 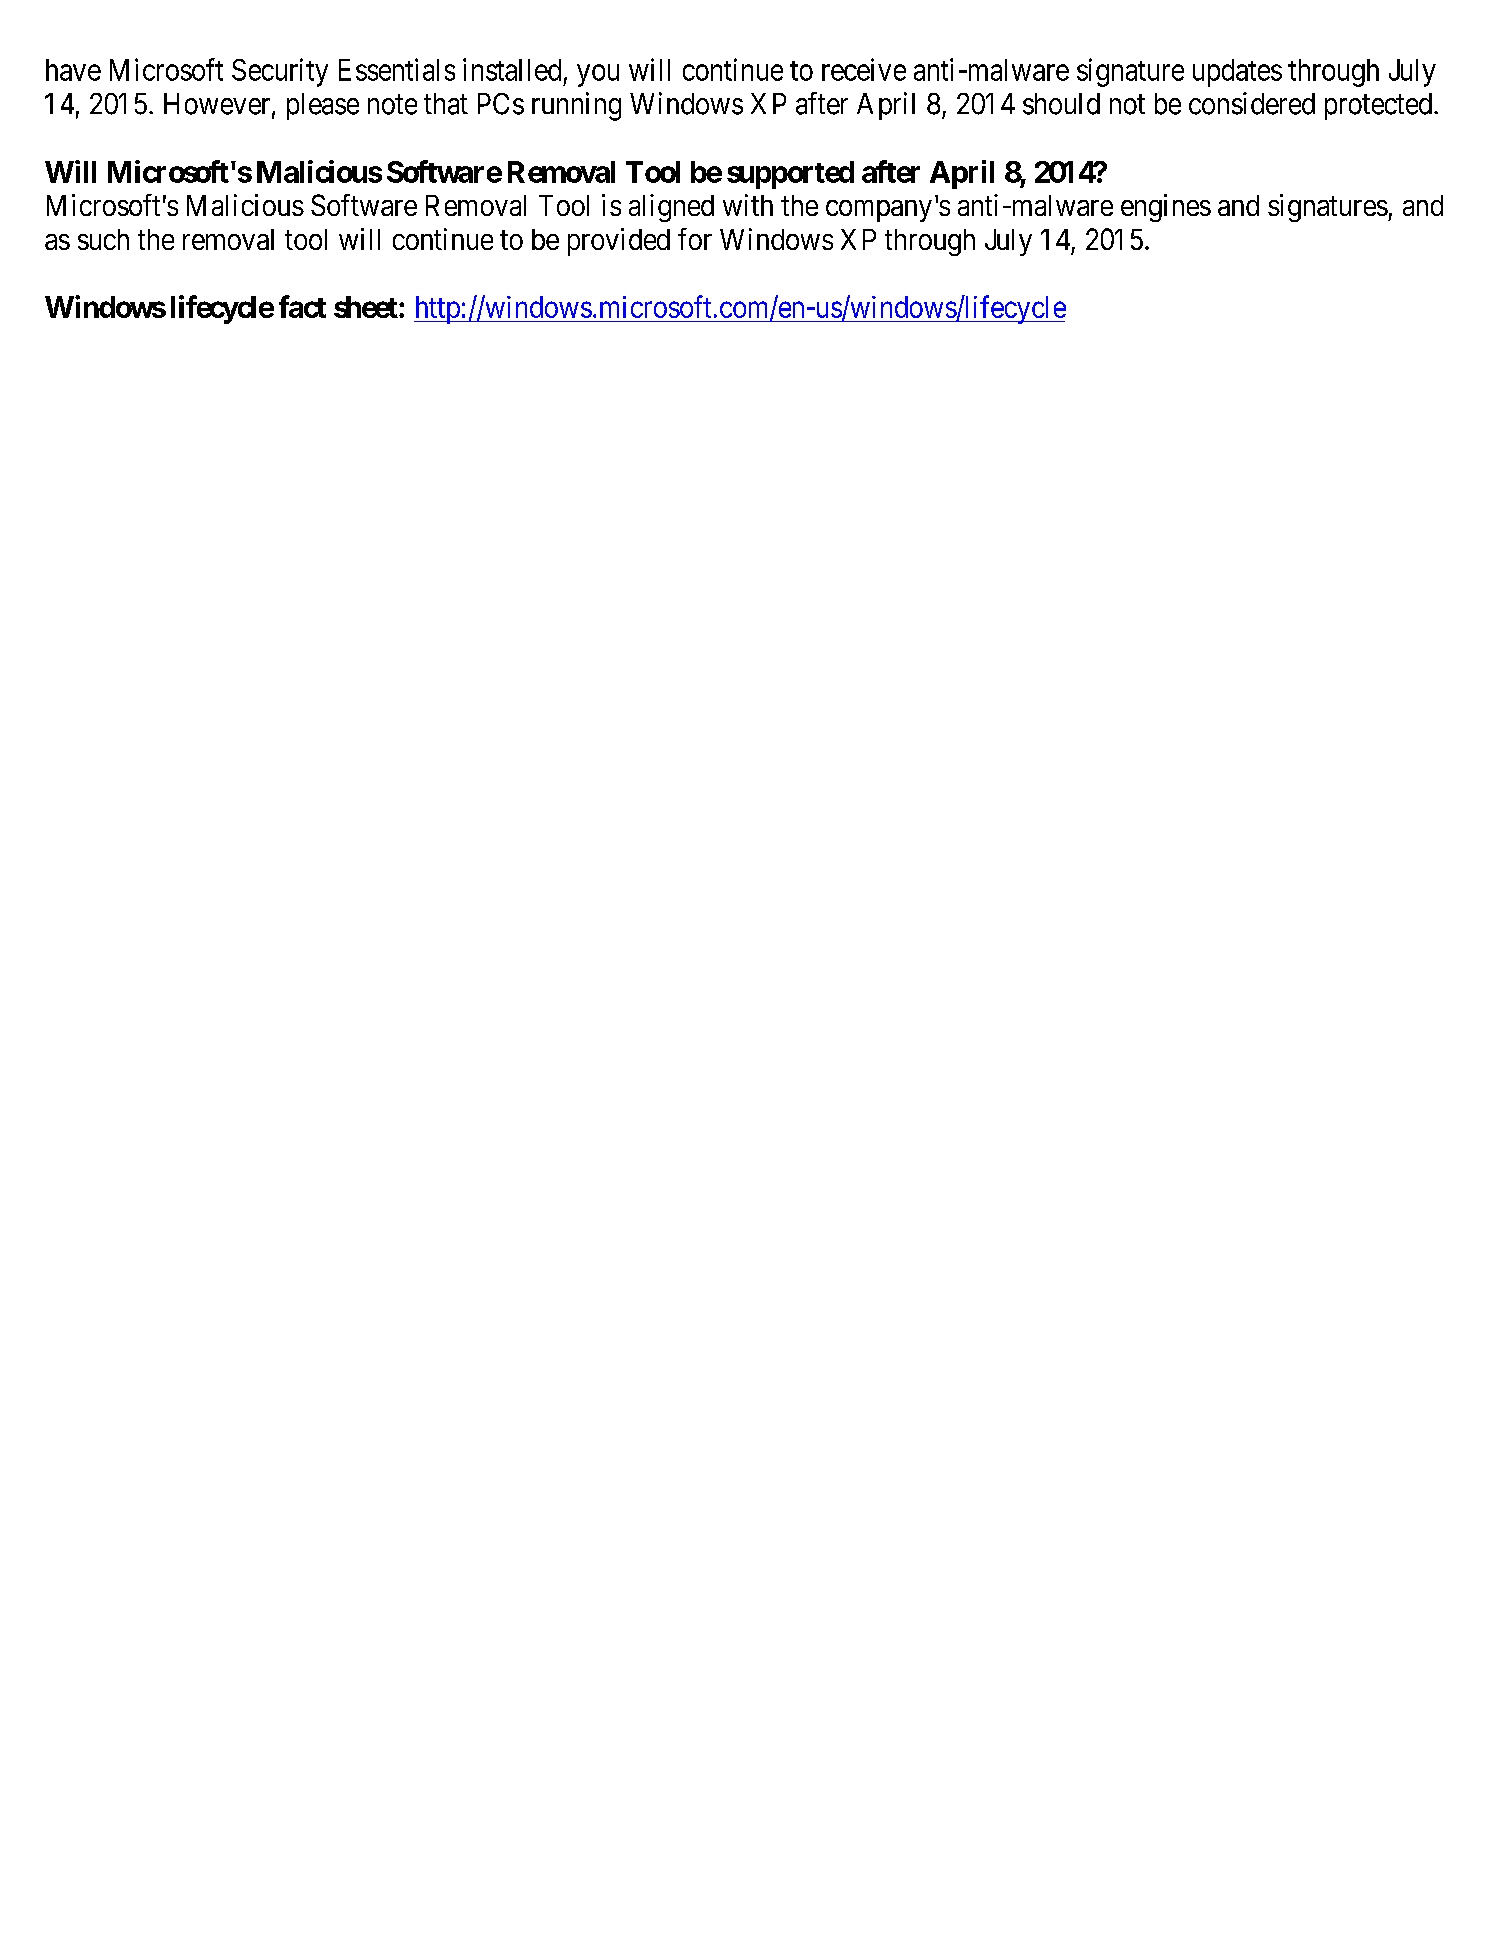 I want to click on Security, so click(x=280, y=72).
